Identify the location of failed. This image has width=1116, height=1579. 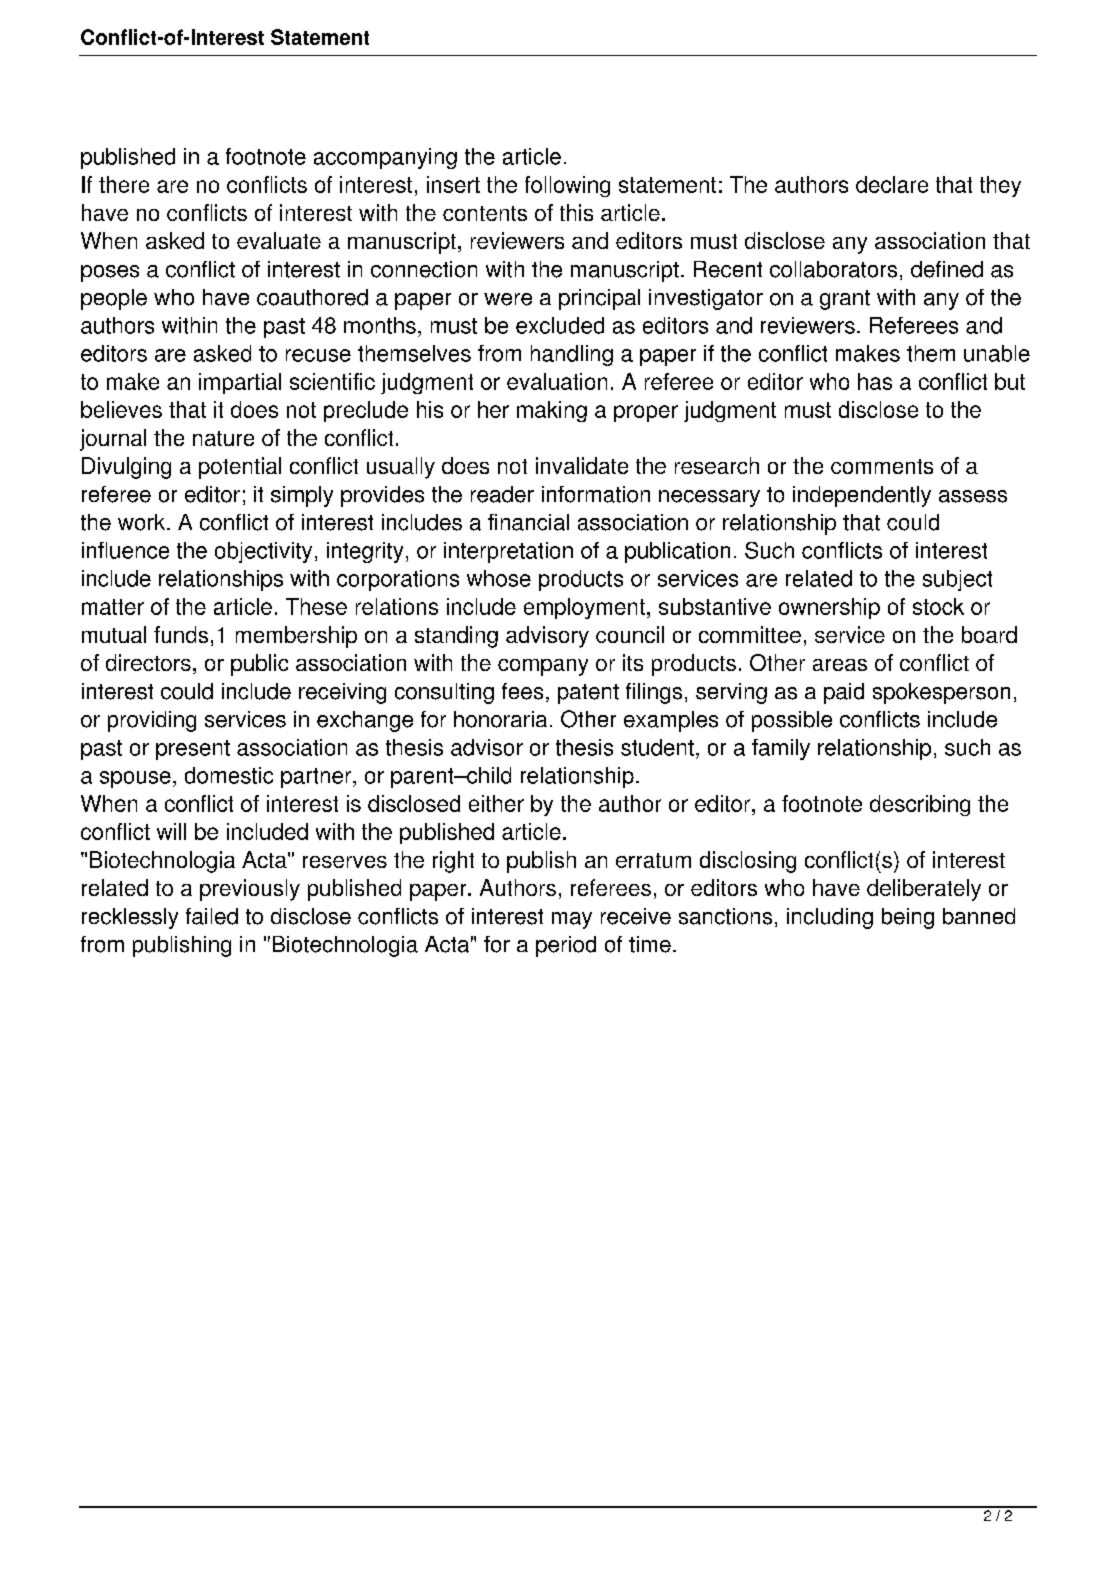
(212, 916).
